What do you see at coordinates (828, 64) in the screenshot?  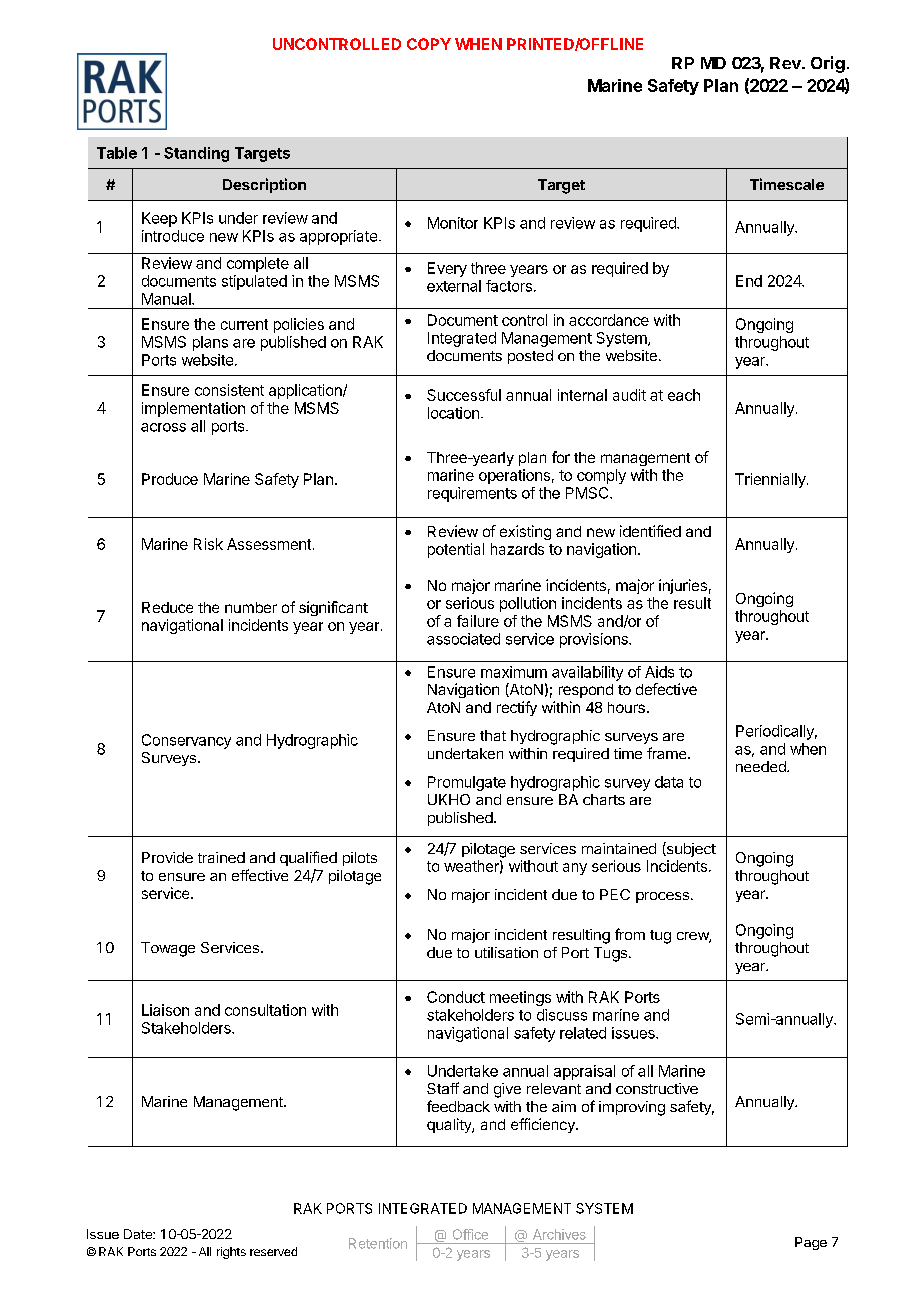 I see `Orig` at bounding box center [828, 64].
